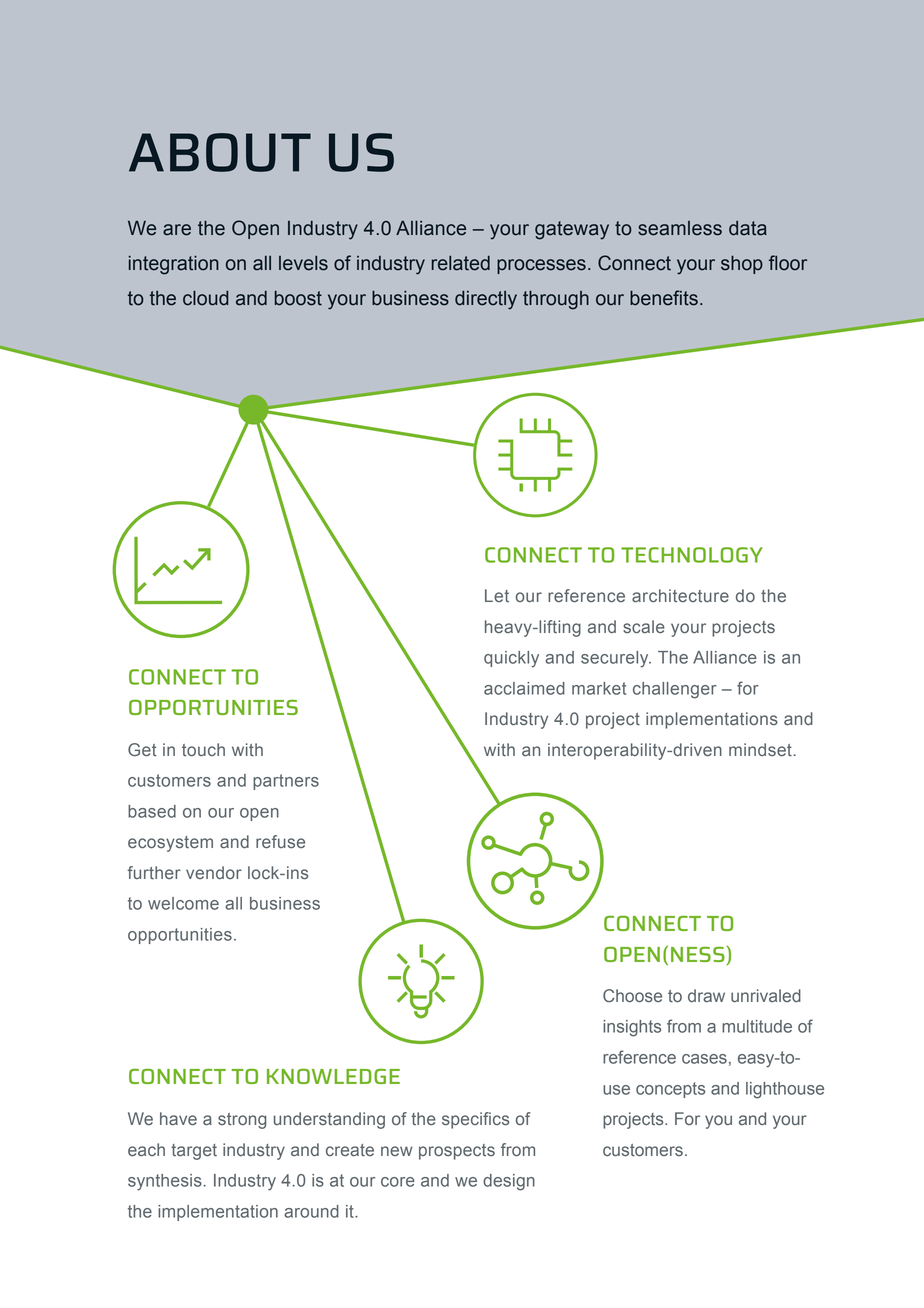  Describe the element at coordinates (457, 1152) in the image. I see `prospects` at that location.
